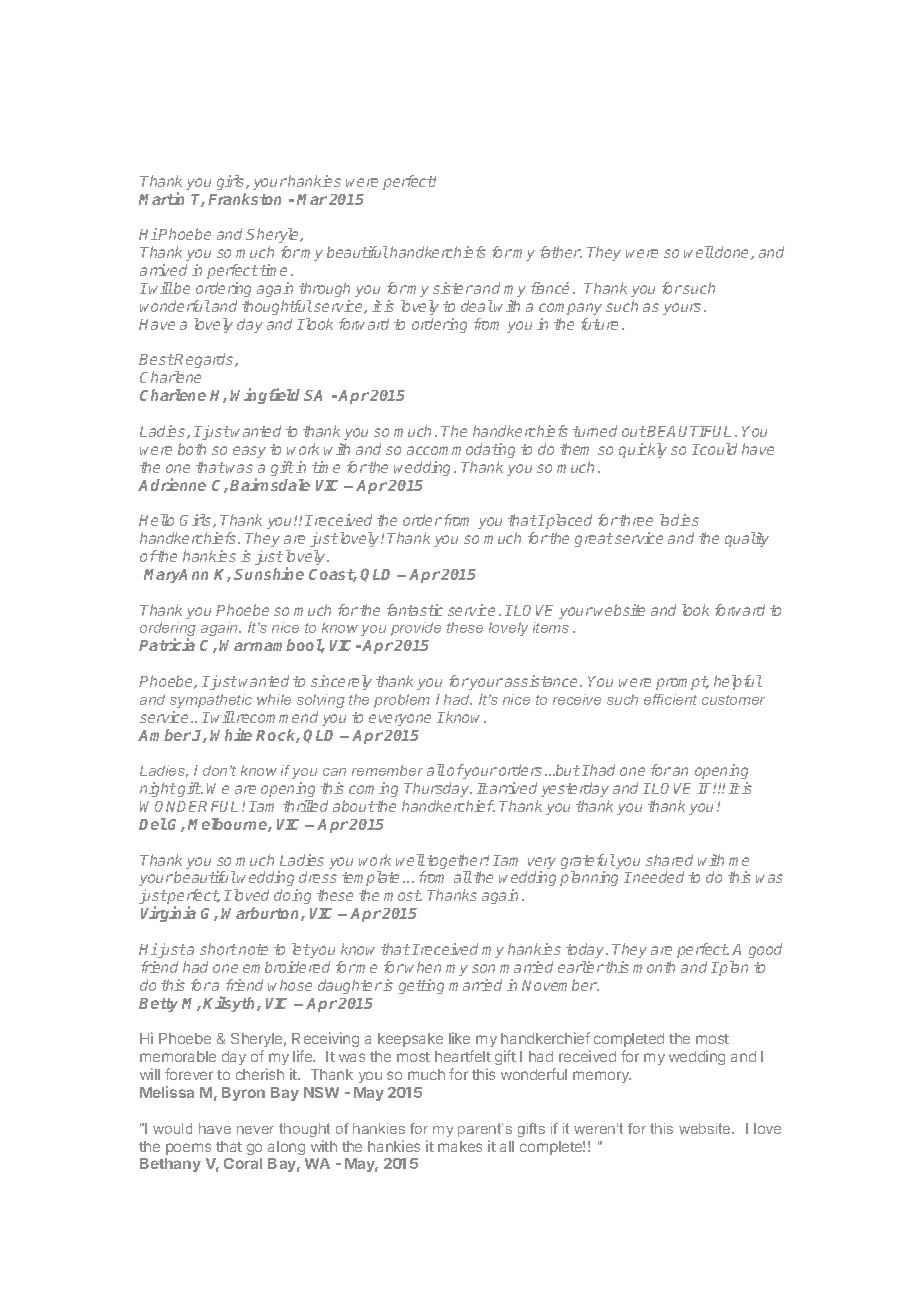 This screenshot has height=1308, width=924. I want to click on fantastic, so click(415, 610).
